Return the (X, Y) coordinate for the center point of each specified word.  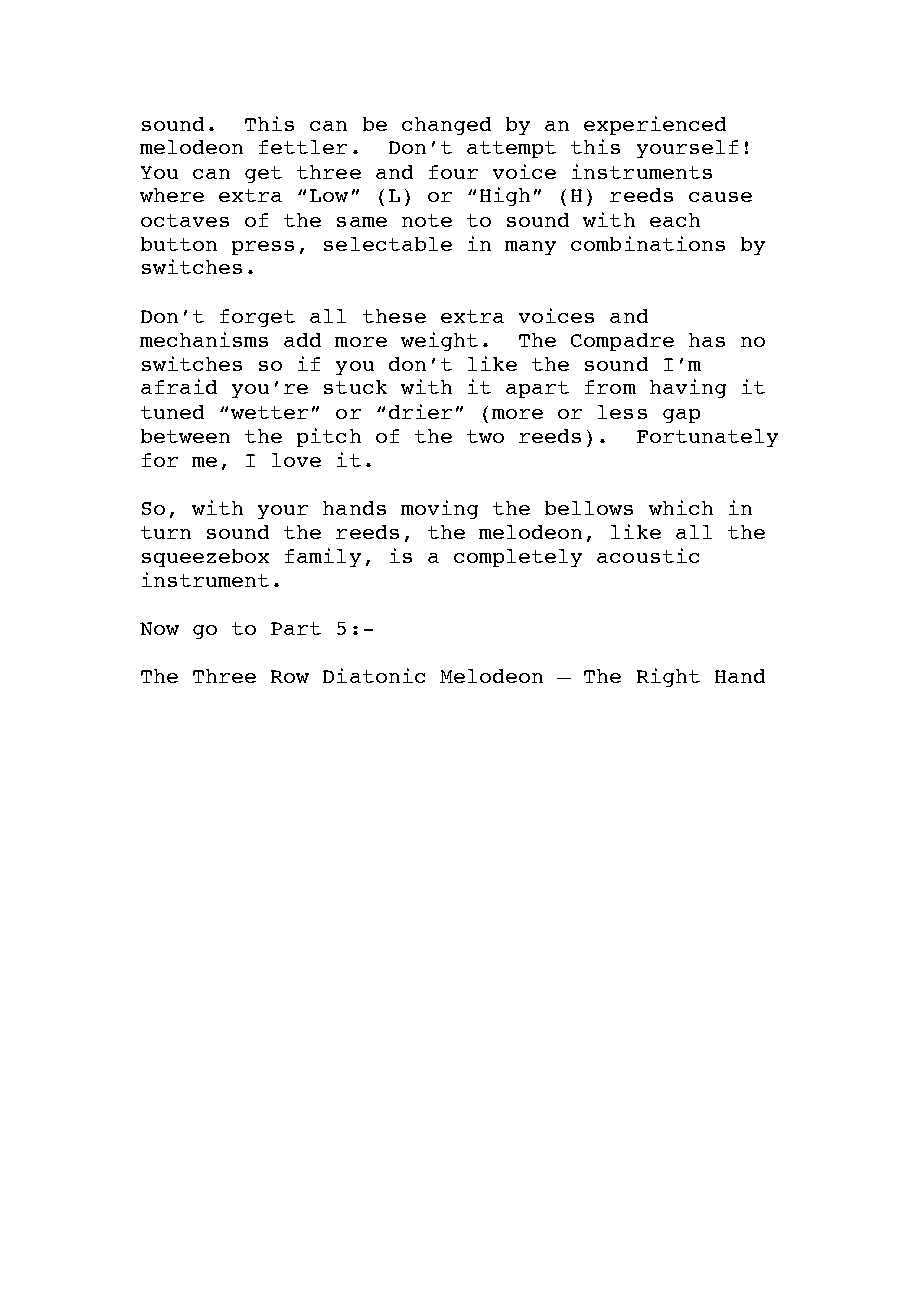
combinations (648, 243)
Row (290, 676)
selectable (388, 244)
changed (446, 126)
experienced (655, 125)
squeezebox (205, 558)
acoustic (648, 555)
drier (420, 411)
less (622, 412)
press (263, 248)
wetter (269, 412)
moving (439, 509)
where (172, 195)
